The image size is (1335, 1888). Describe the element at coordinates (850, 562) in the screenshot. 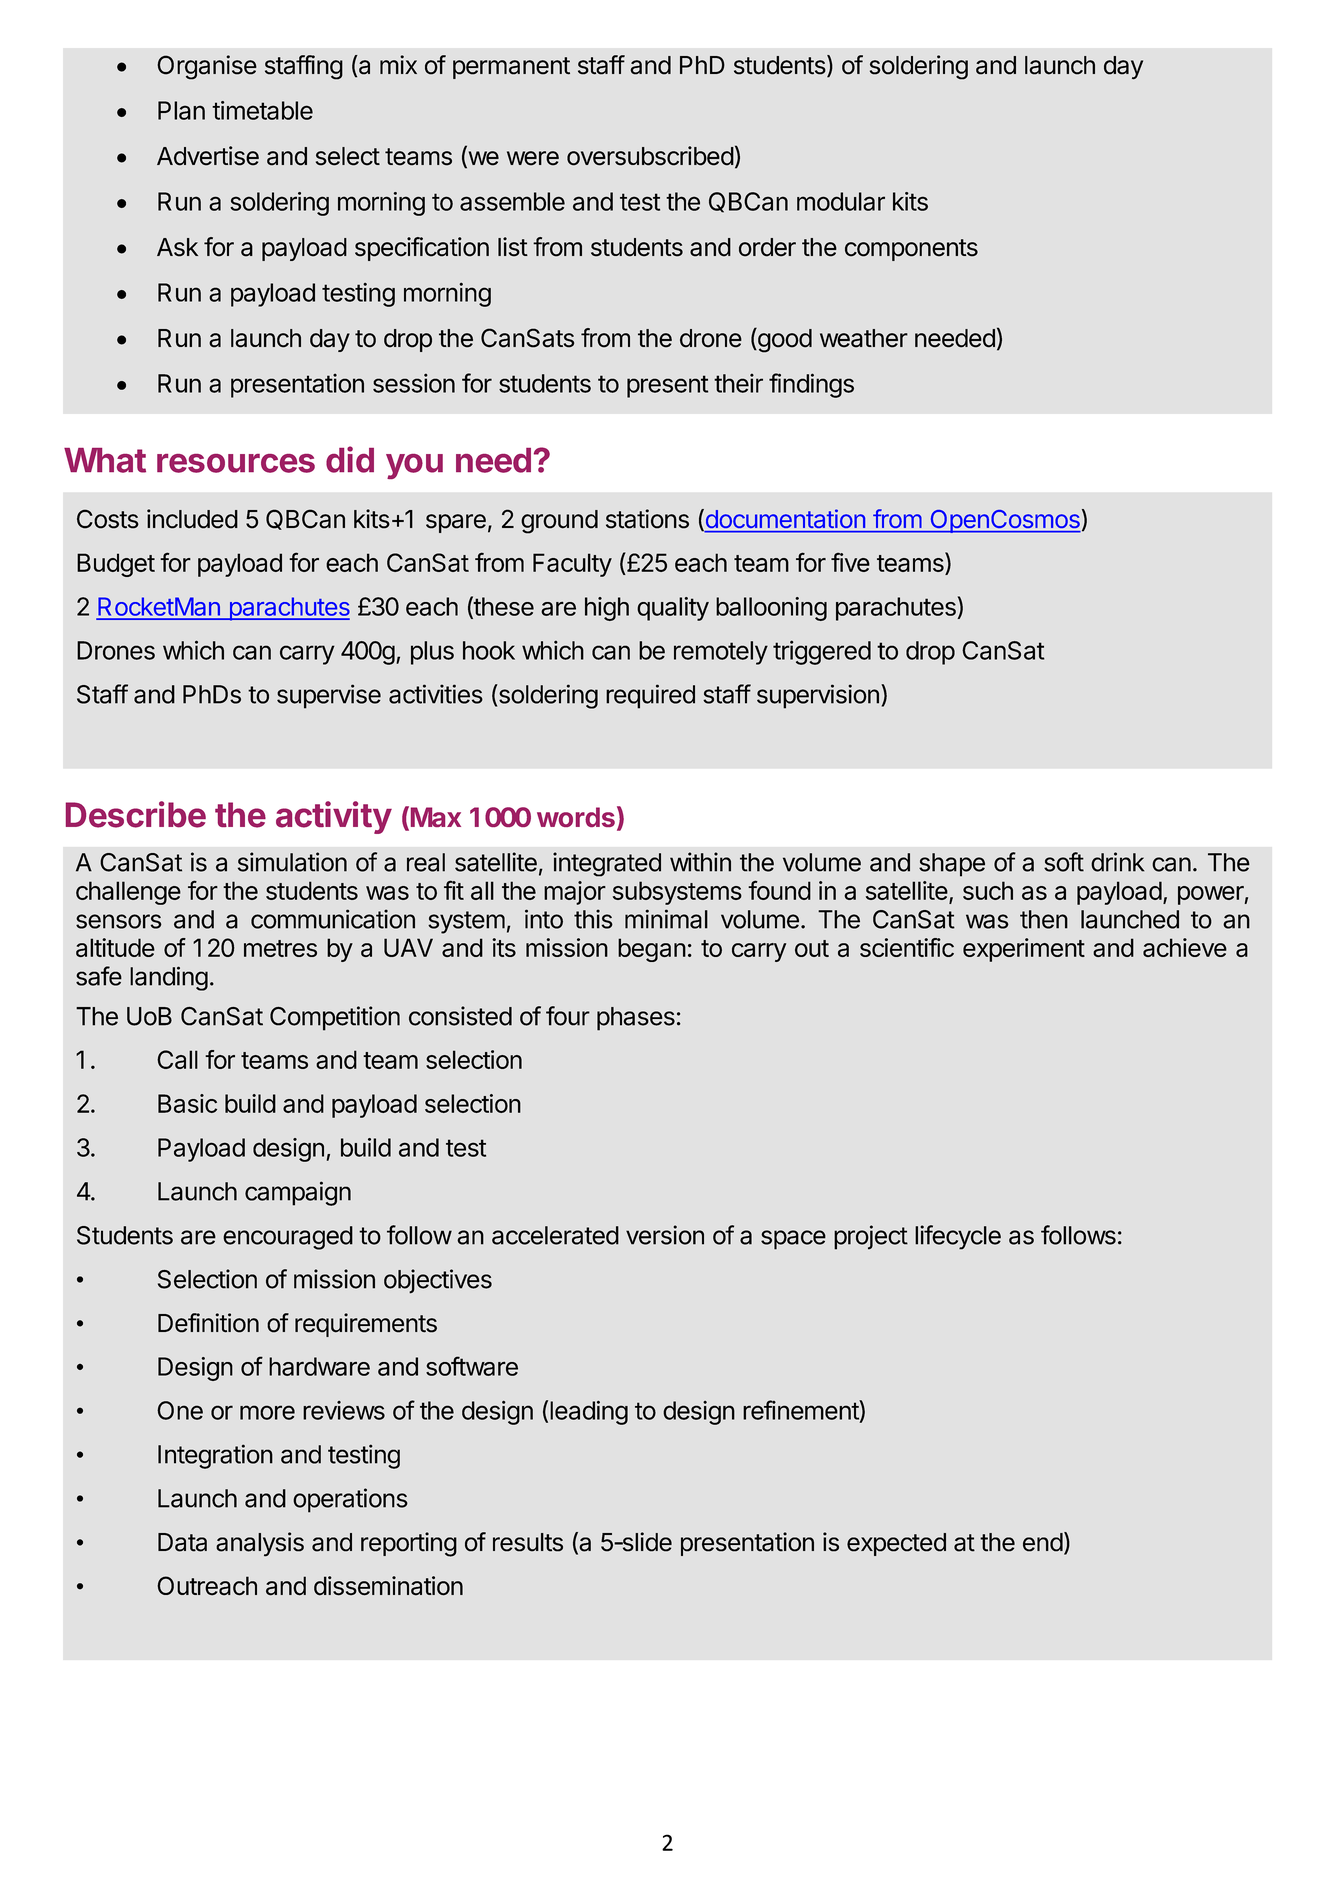

I see `five` at that location.
